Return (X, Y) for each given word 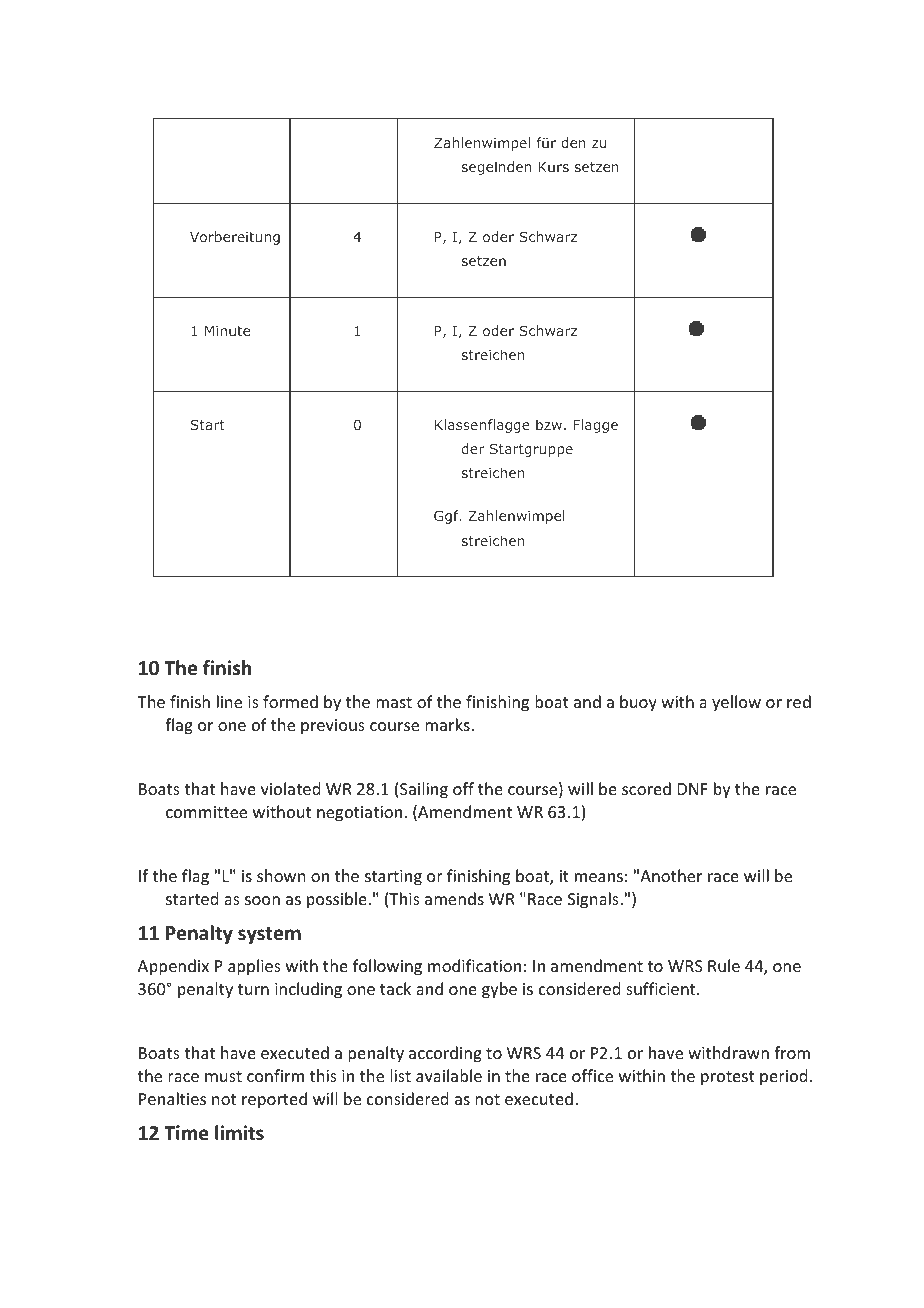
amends (454, 898)
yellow (736, 703)
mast (394, 702)
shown (281, 875)
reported (274, 1100)
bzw (550, 424)
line (229, 701)
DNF (693, 789)
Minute (227, 331)
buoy (638, 703)
